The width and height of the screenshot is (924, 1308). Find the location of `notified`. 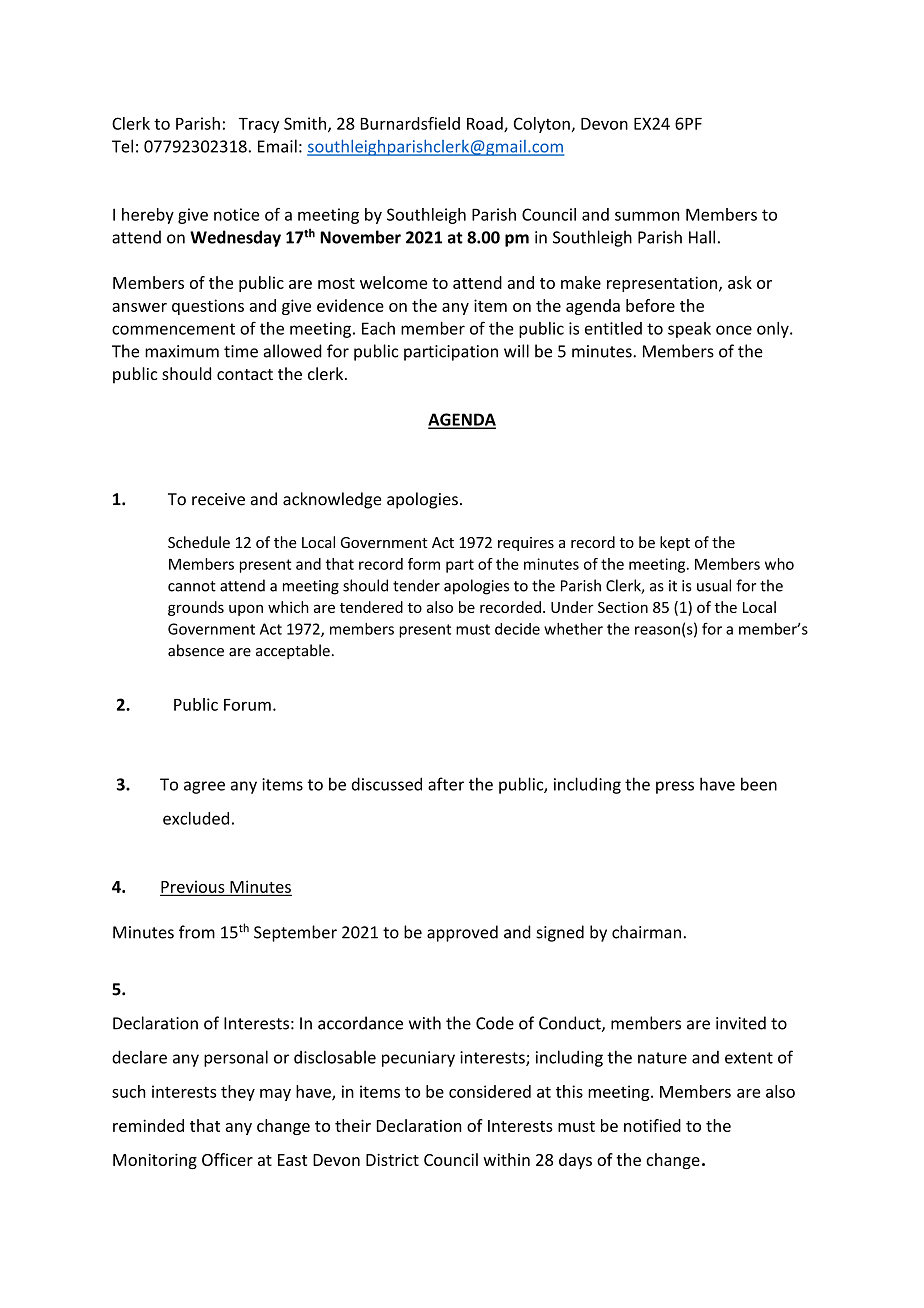

notified is located at coordinates (652, 1125).
